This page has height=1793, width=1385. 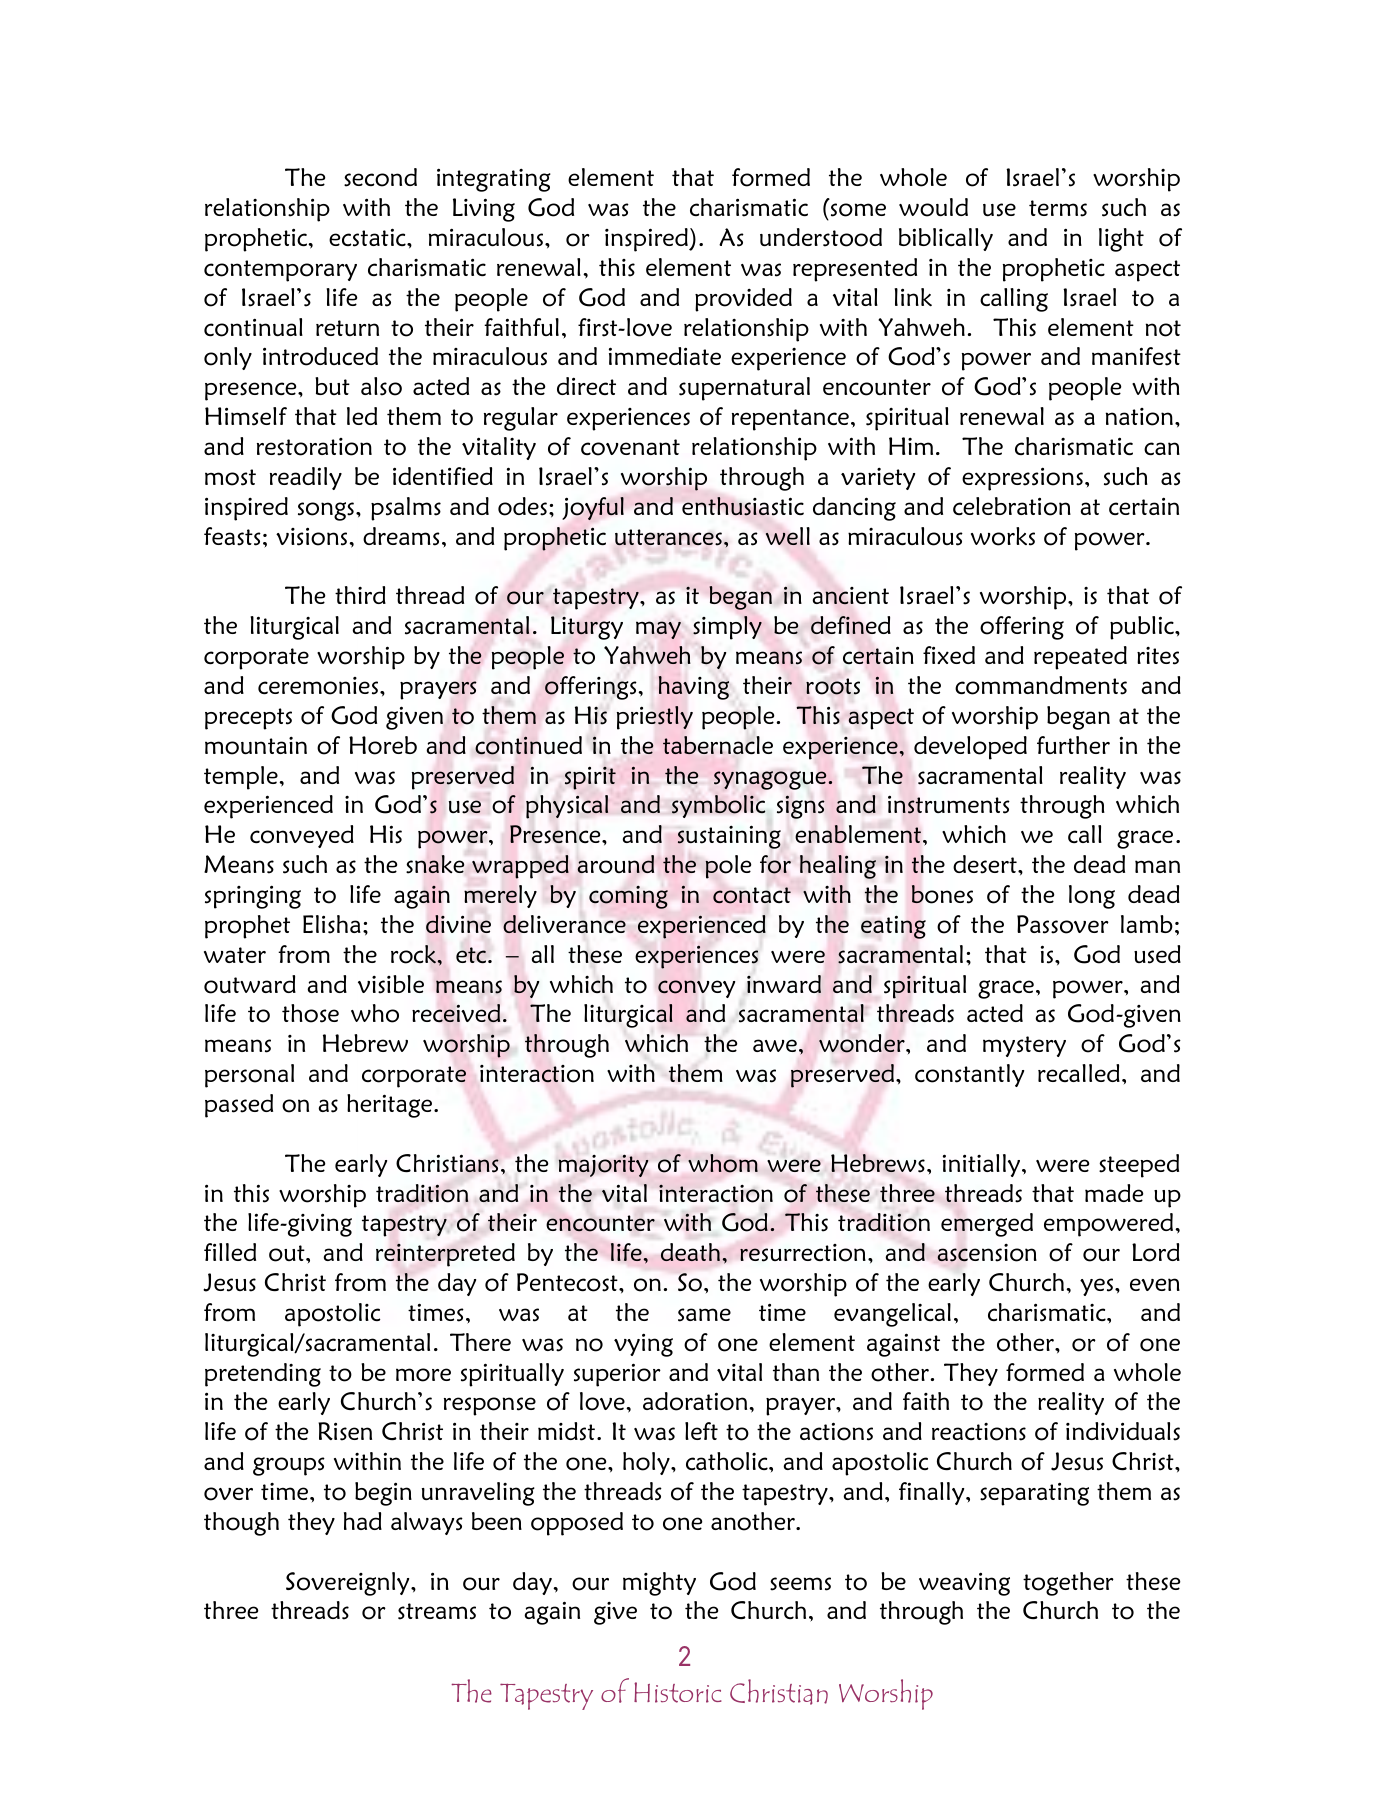 I want to click on long, so click(x=1092, y=897).
